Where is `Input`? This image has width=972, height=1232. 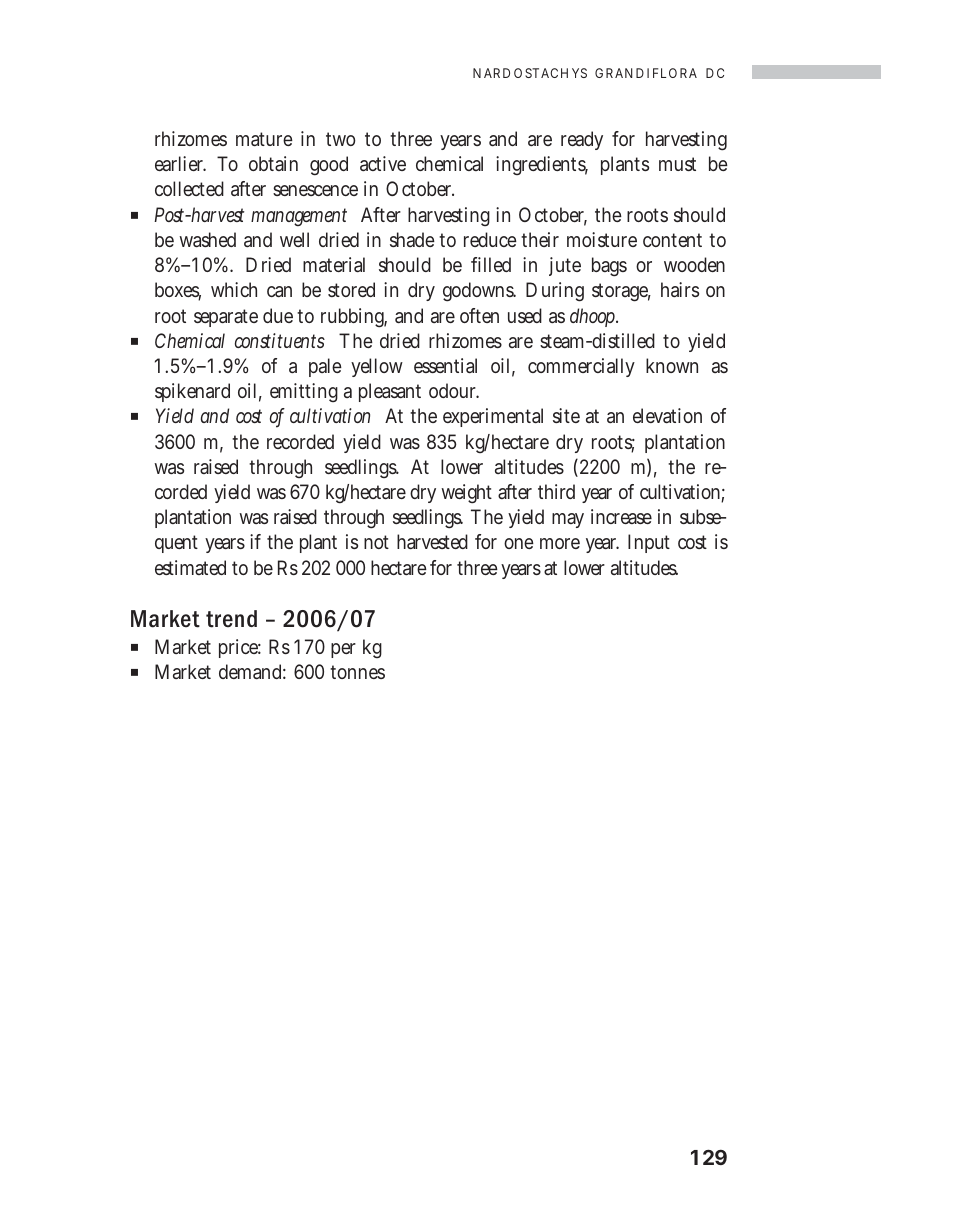
Input is located at coordinates (649, 543).
